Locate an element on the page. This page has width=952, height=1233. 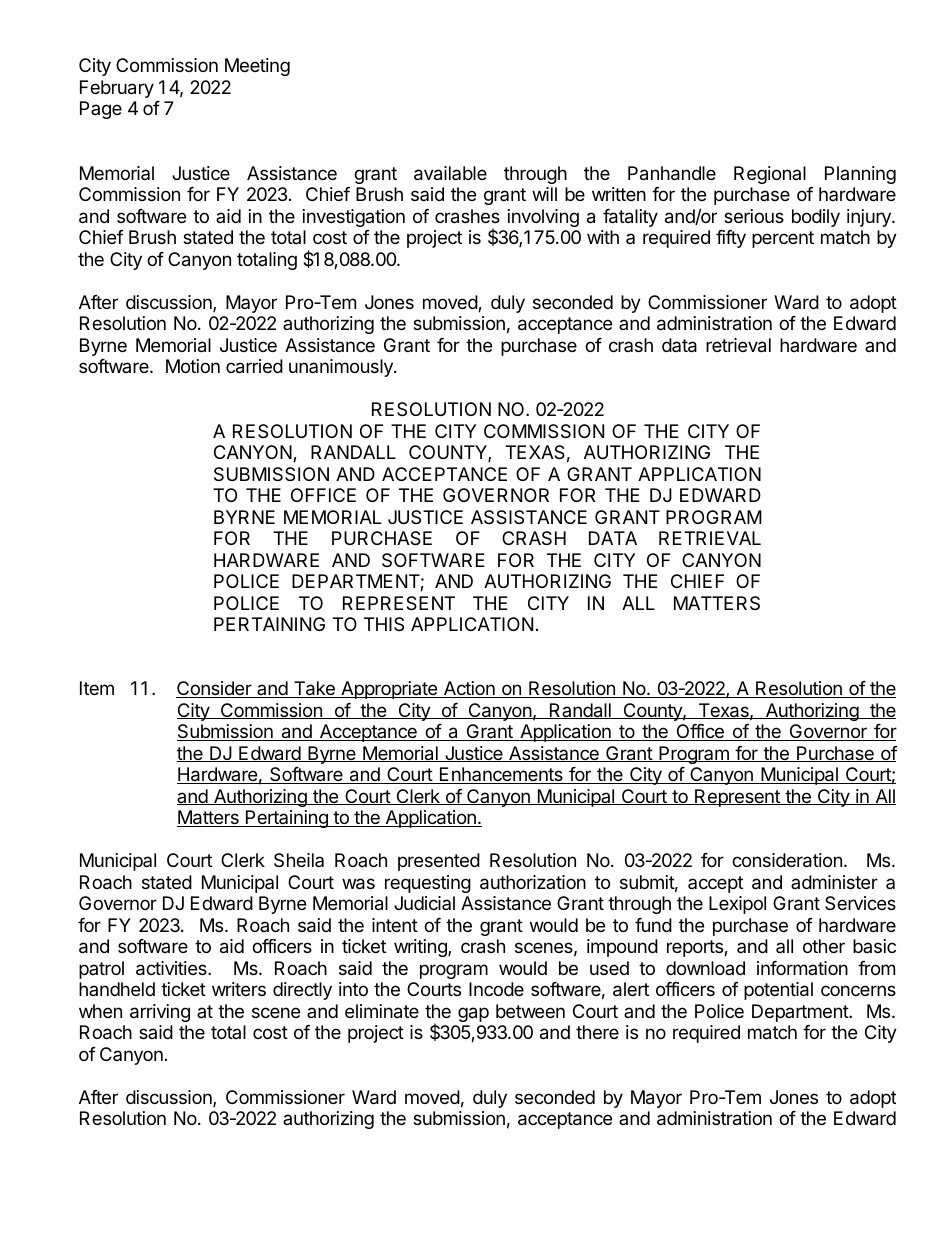
Item is located at coordinates (97, 688).
